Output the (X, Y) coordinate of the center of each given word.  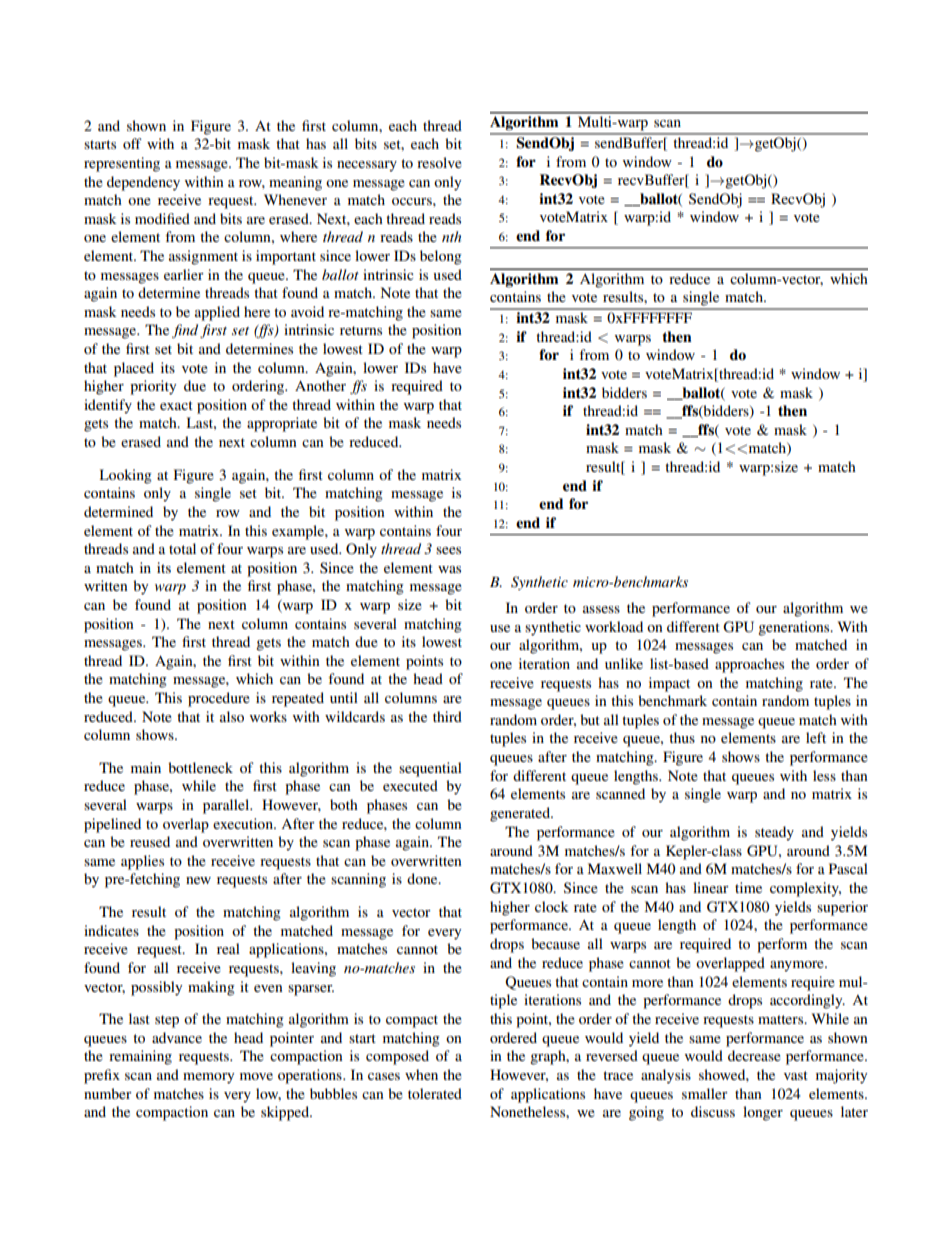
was (449, 569)
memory (208, 1078)
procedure (219, 699)
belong (441, 257)
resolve (439, 162)
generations (795, 628)
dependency (143, 183)
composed (397, 1057)
